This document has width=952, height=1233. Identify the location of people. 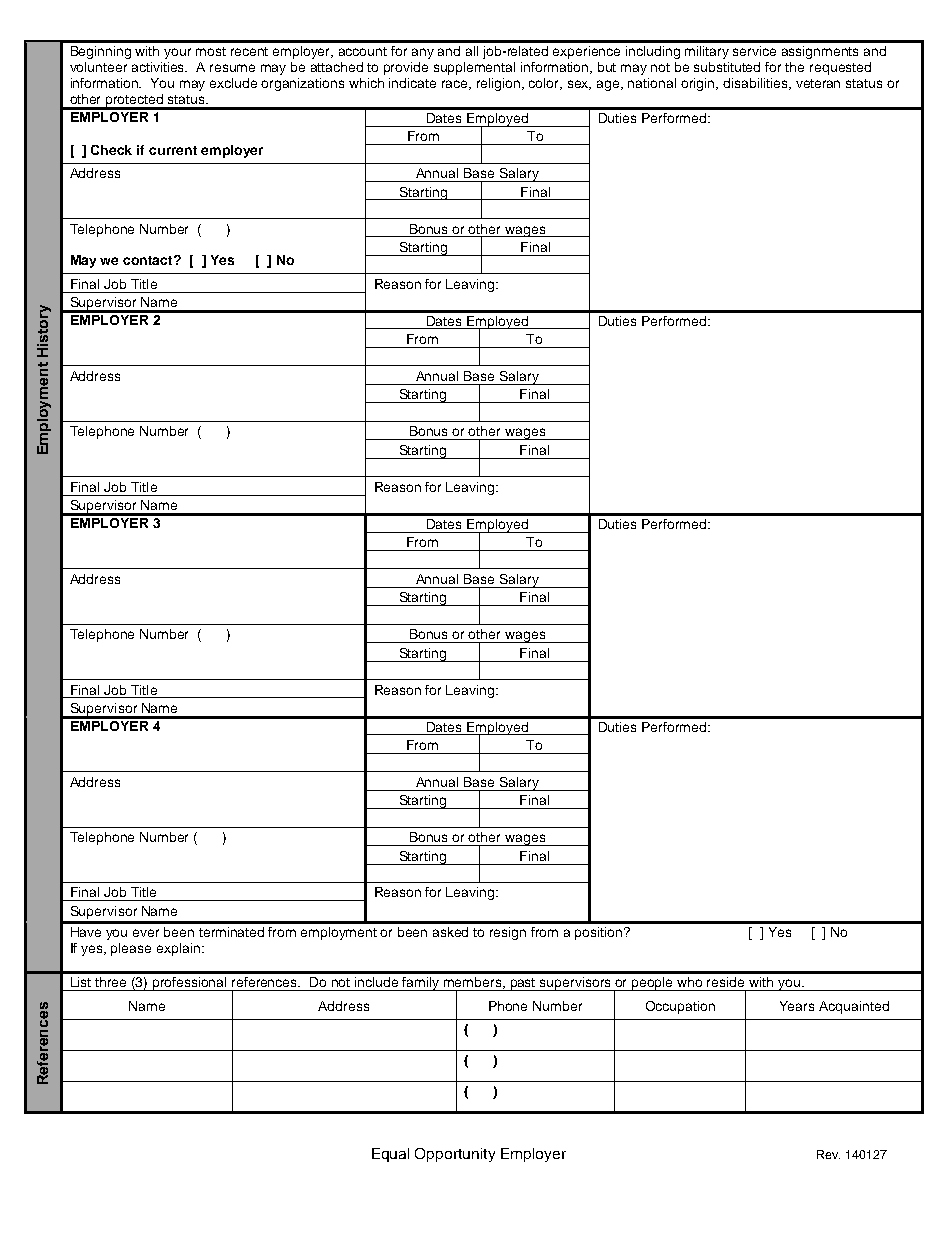
(653, 984).
